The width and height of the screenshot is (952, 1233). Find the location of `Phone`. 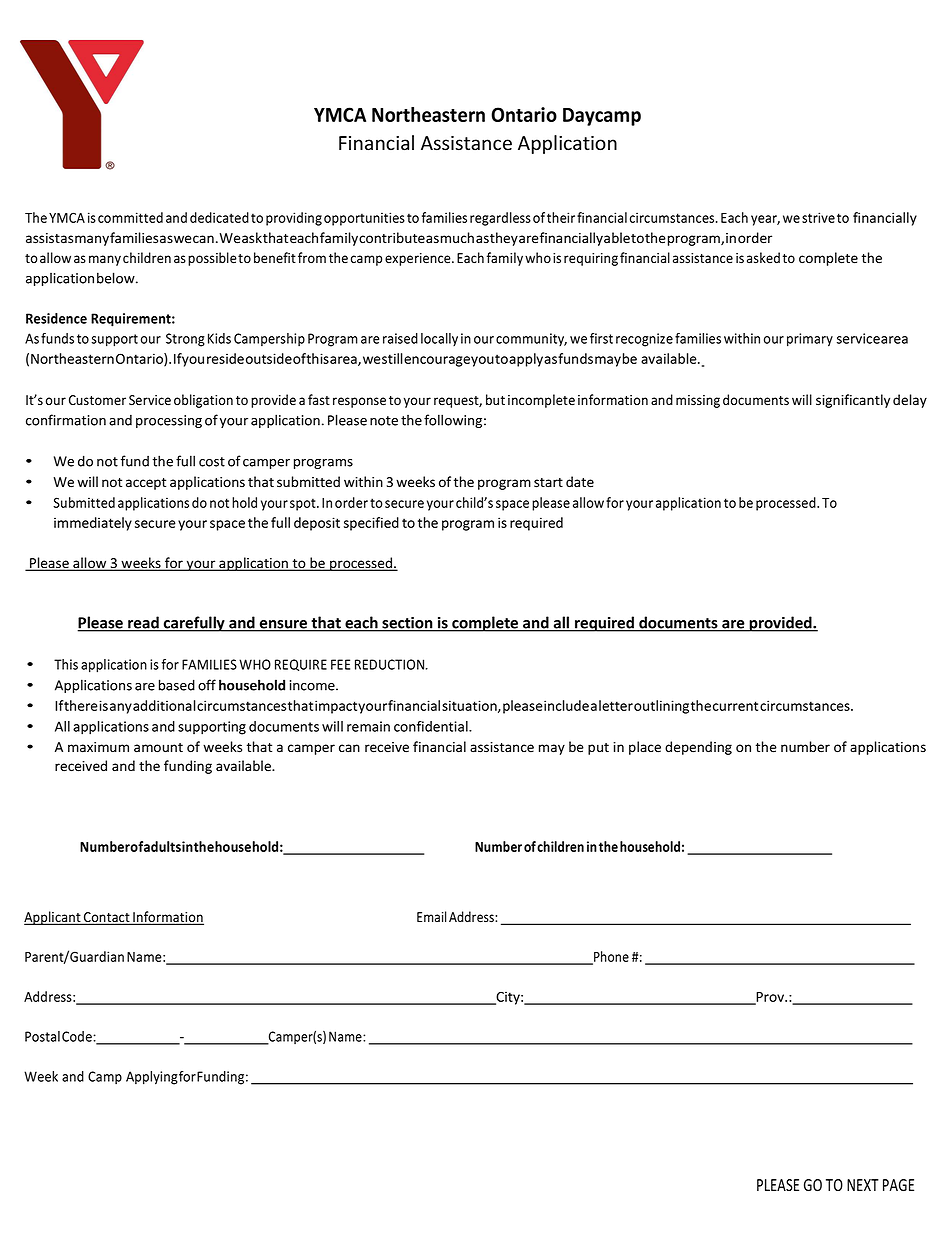

Phone is located at coordinates (610, 958).
